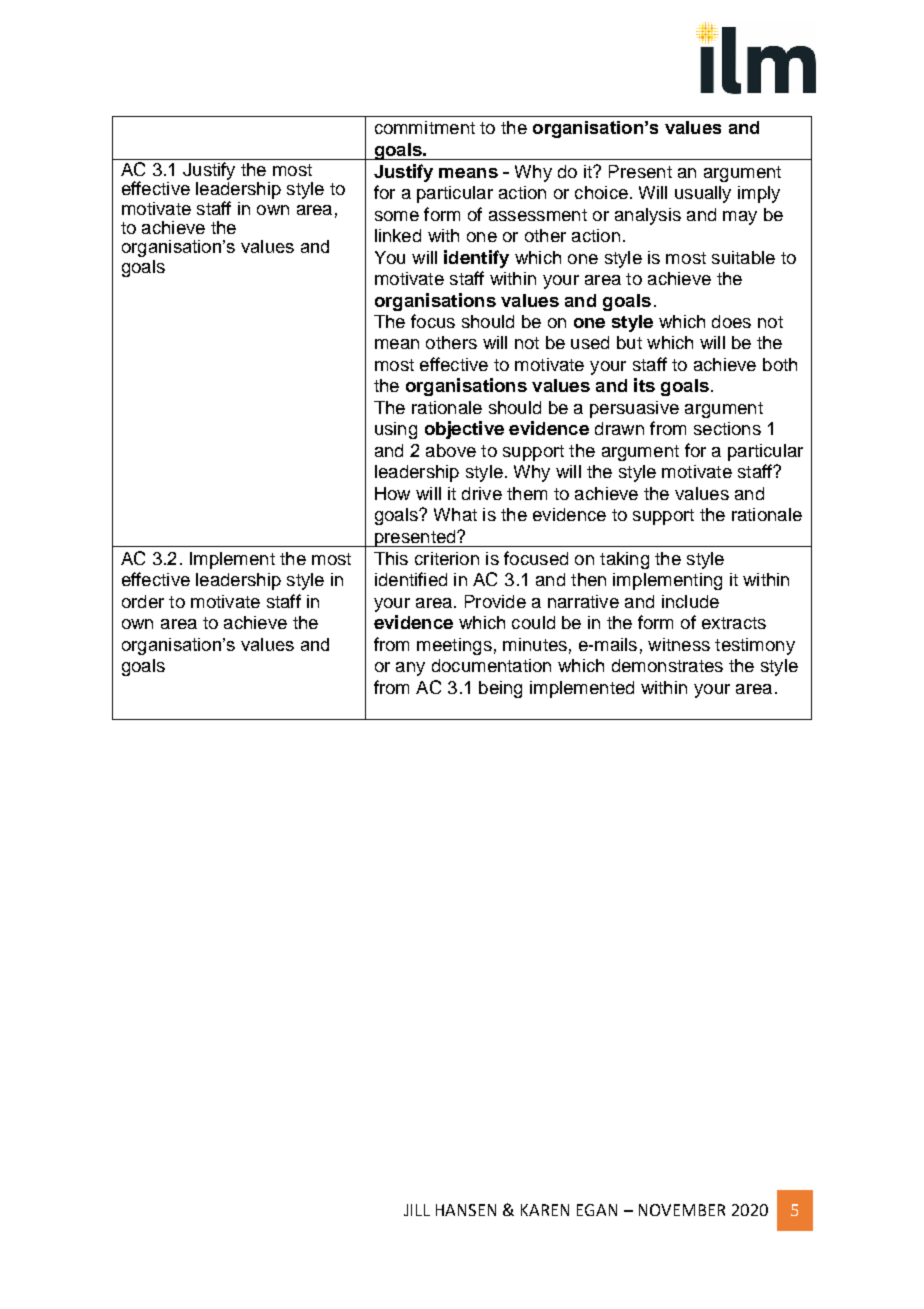 The height and width of the screenshot is (1309, 924). Describe the element at coordinates (500, 689) in the screenshot. I see `being` at that location.
